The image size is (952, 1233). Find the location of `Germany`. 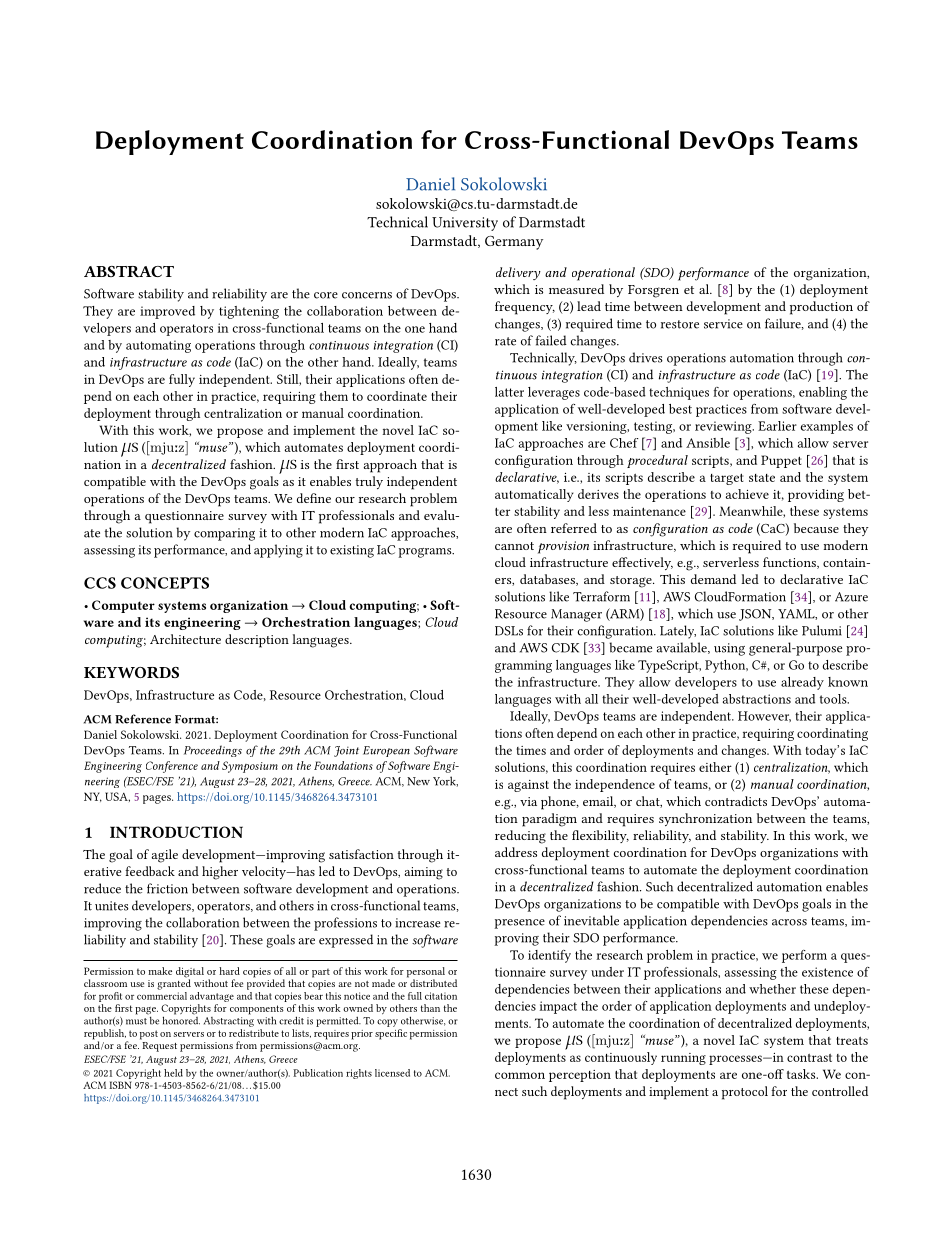

Germany is located at coordinates (514, 243).
